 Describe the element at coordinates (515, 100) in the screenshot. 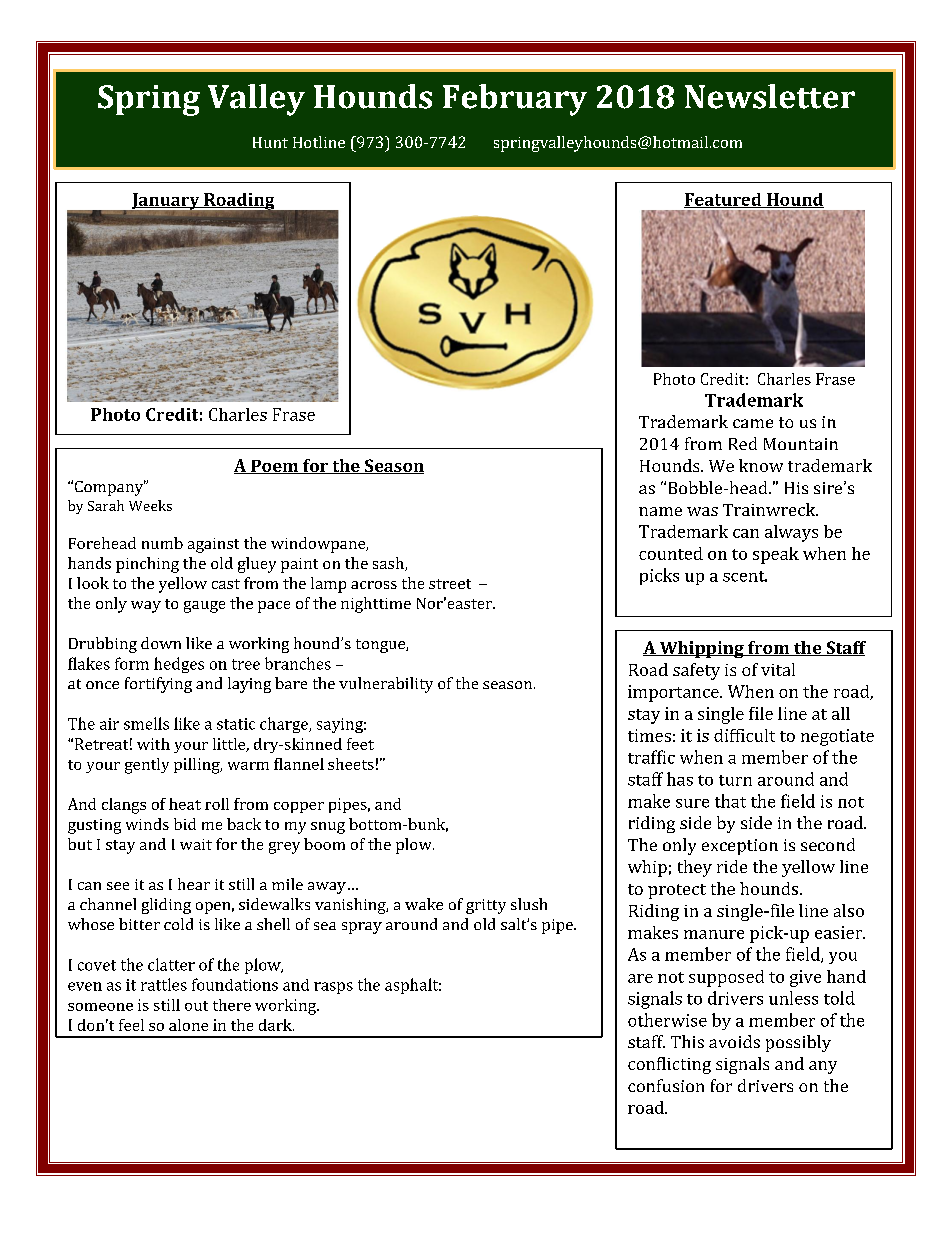

I see `February` at that location.
